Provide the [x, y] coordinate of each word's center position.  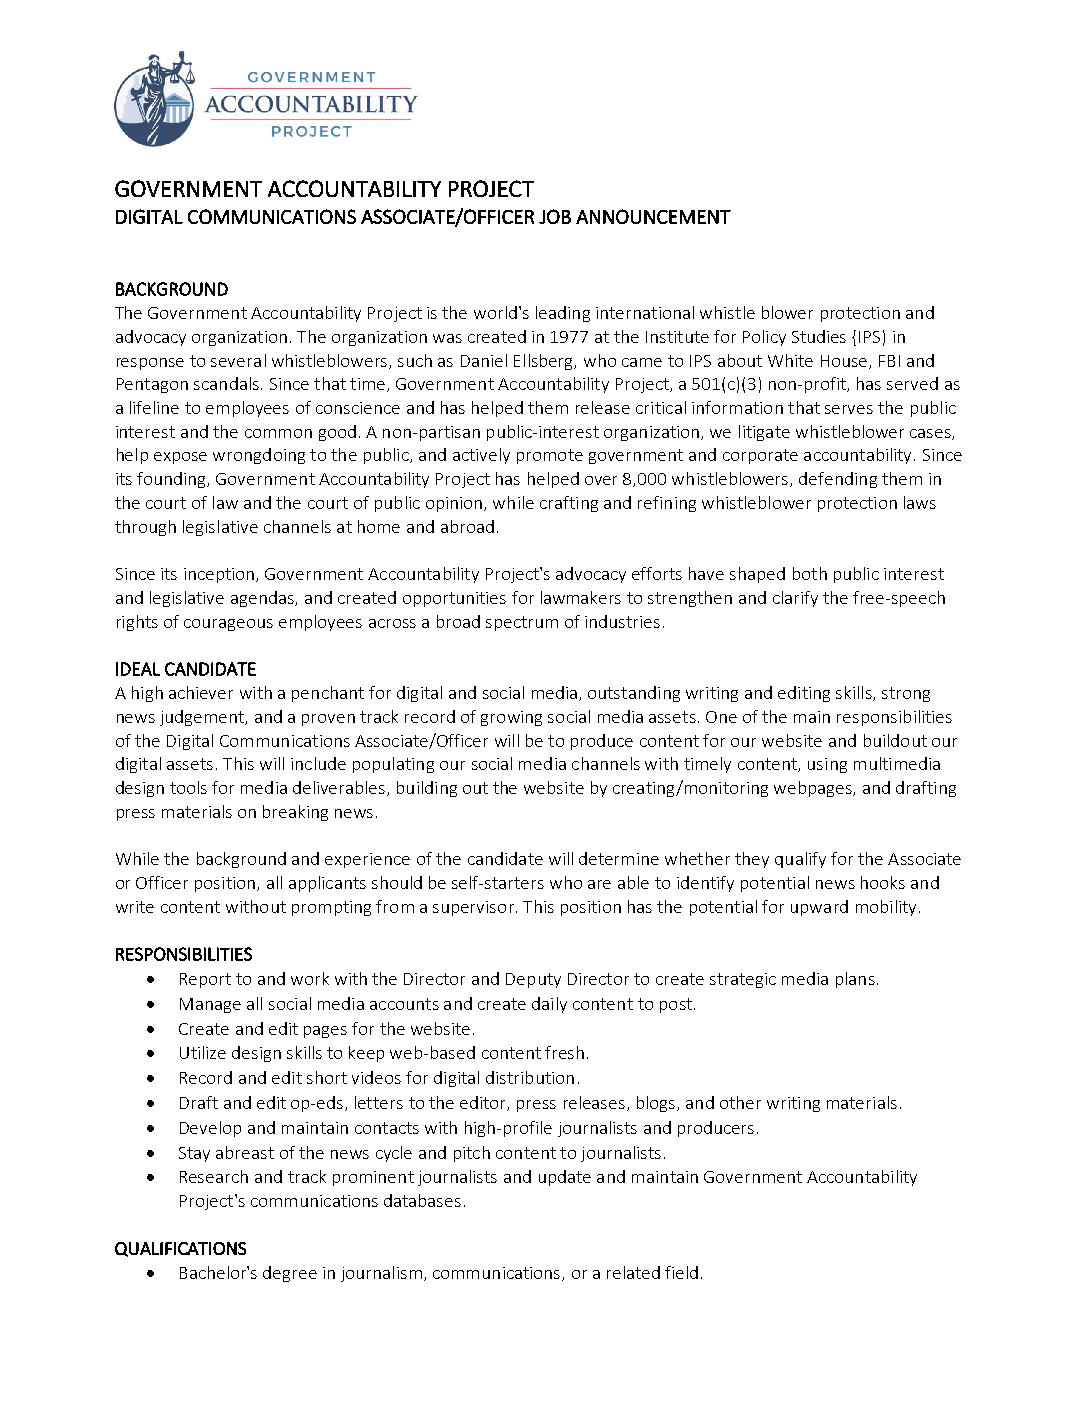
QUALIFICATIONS [180, 1249]
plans [855, 980]
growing [511, 718]
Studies [819, 336]
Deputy [533, 980]
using [827, 765]
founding [173, 480]
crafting [569, 504]
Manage [210, 1005]
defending [838, 480]
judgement [203, 718]
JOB [555, 216]
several [238, 360]
